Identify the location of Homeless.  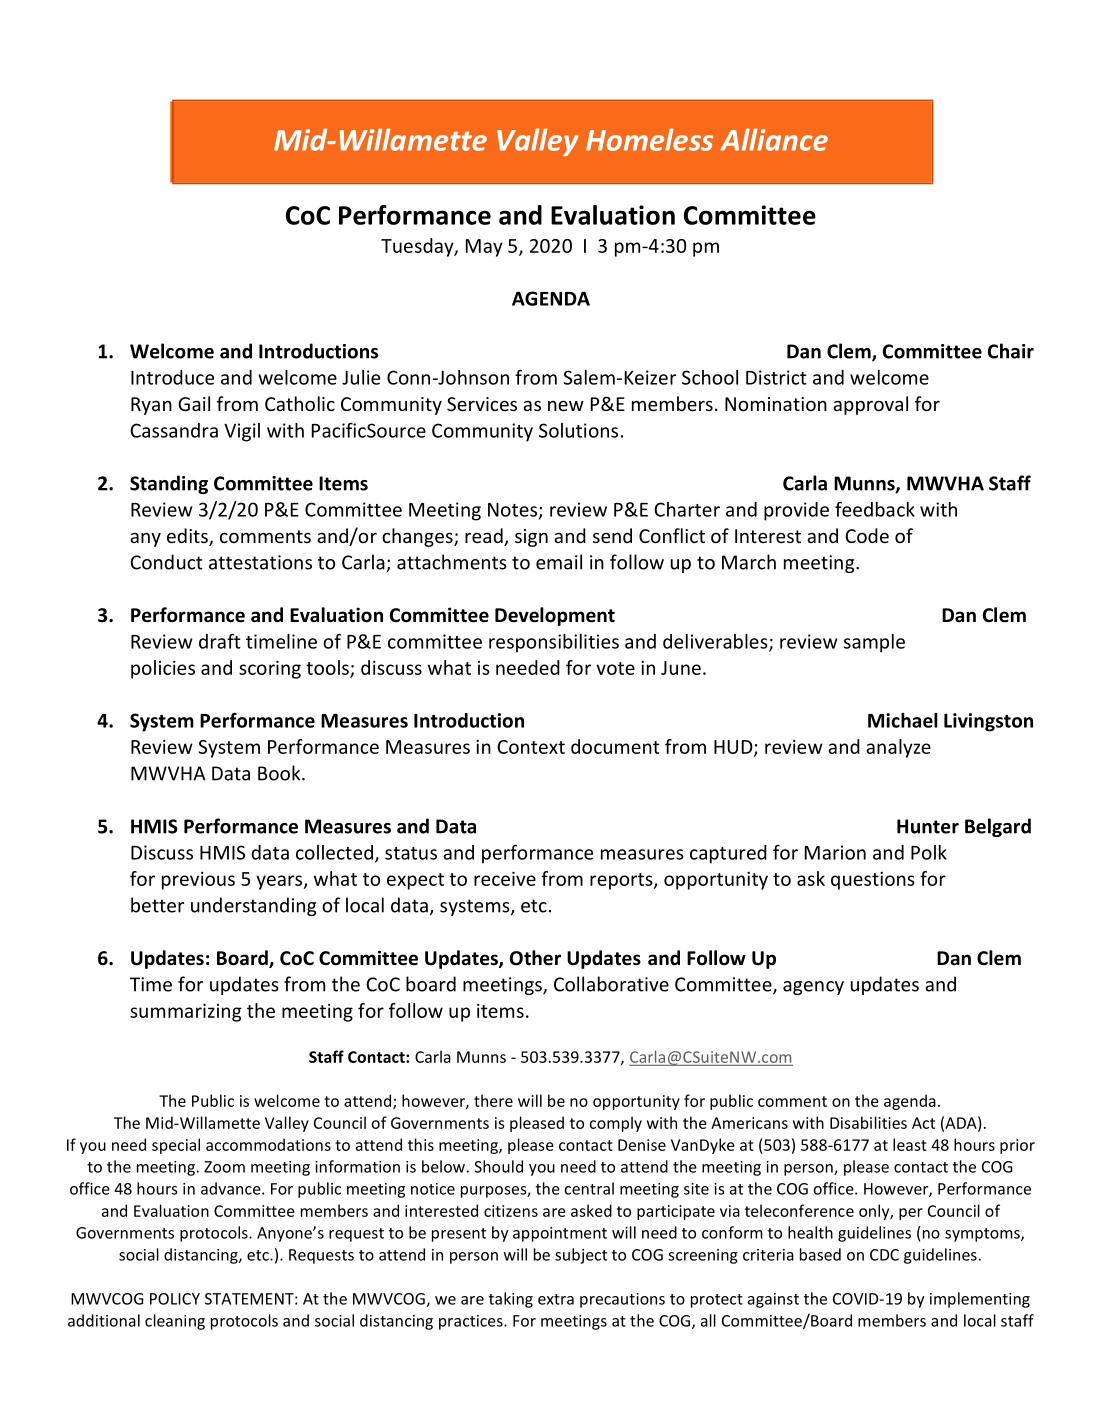
(649, 139).
